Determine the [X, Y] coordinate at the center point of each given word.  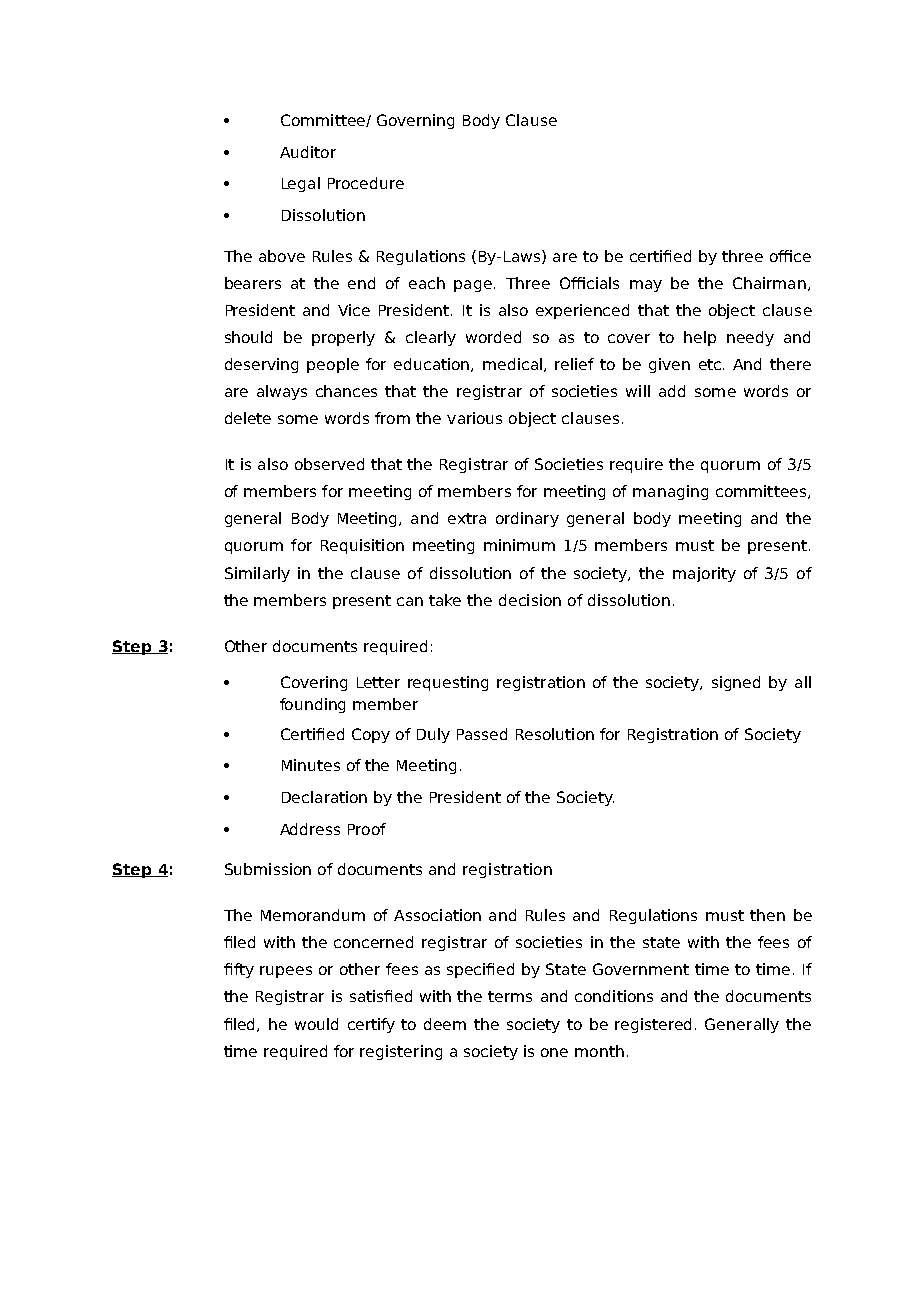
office [790, 256]
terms [510, 996]
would [316, 1024]
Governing [415, 121]
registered [653, 1025]
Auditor [308, 152]
